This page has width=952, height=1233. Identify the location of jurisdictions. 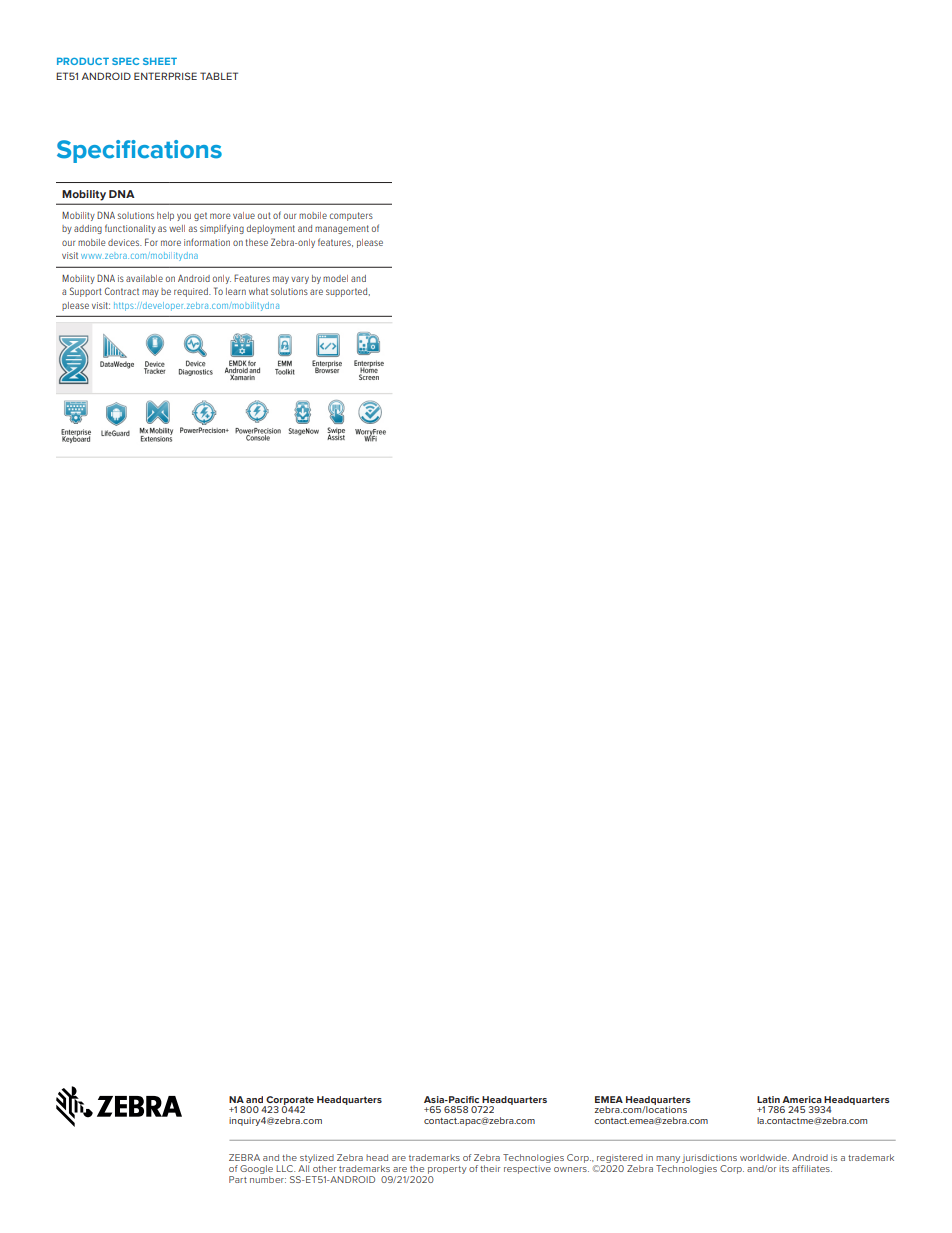
(709, 1158).
